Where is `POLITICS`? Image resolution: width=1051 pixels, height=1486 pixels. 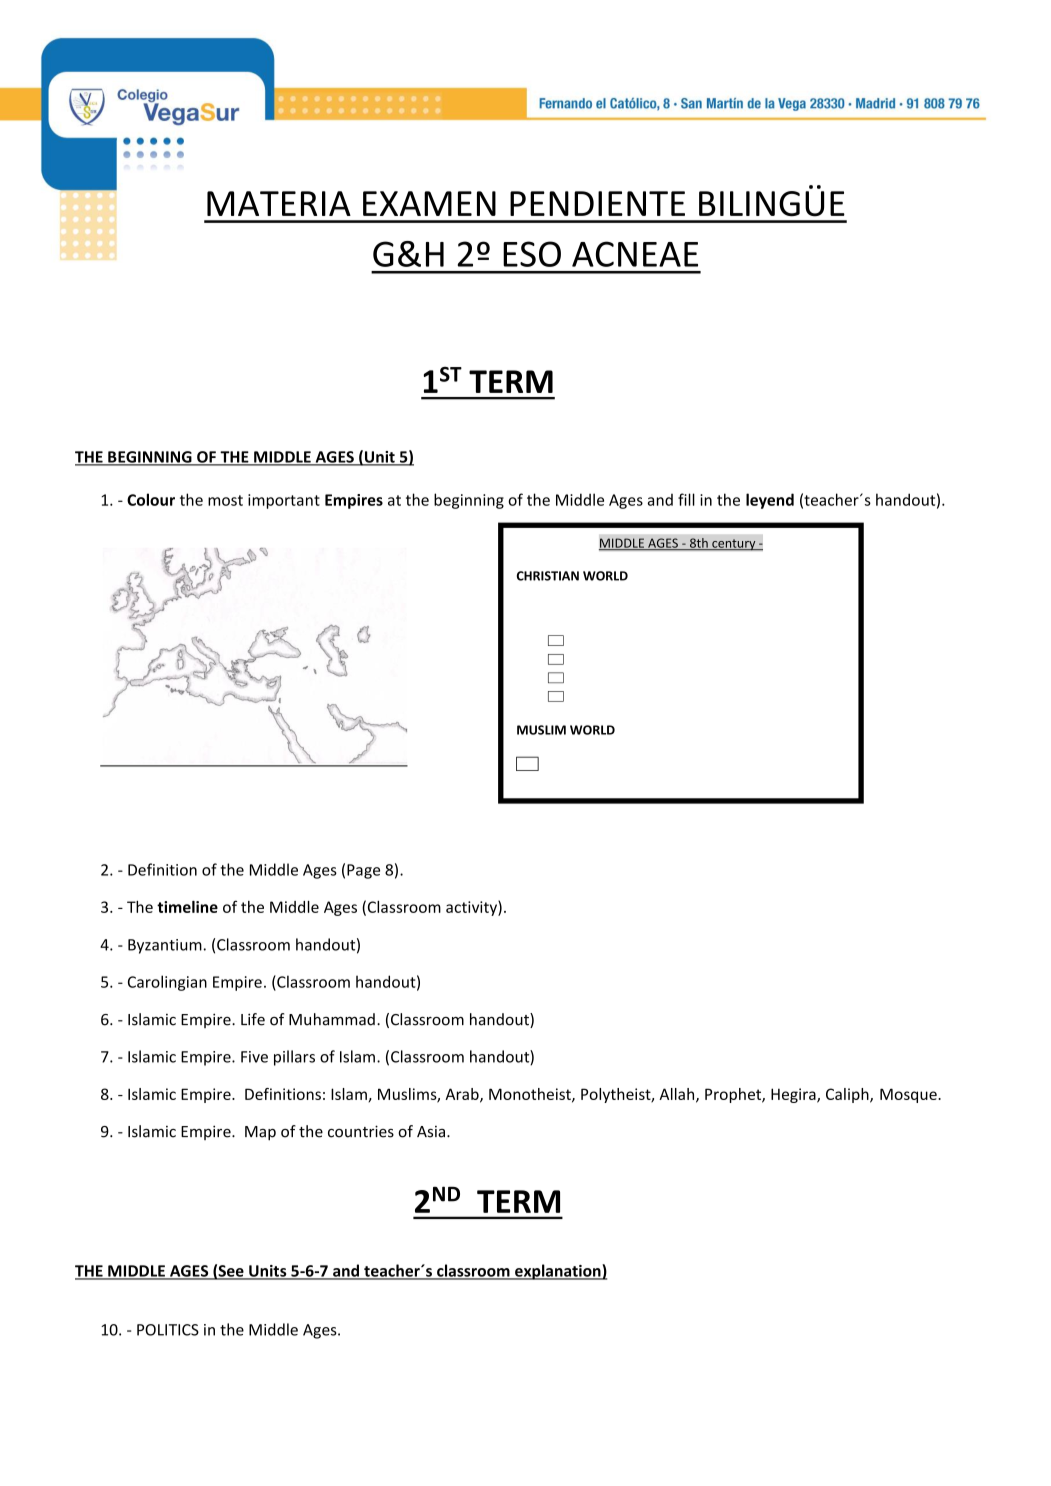
POLITICS is located at coordinates (168, 1330).
